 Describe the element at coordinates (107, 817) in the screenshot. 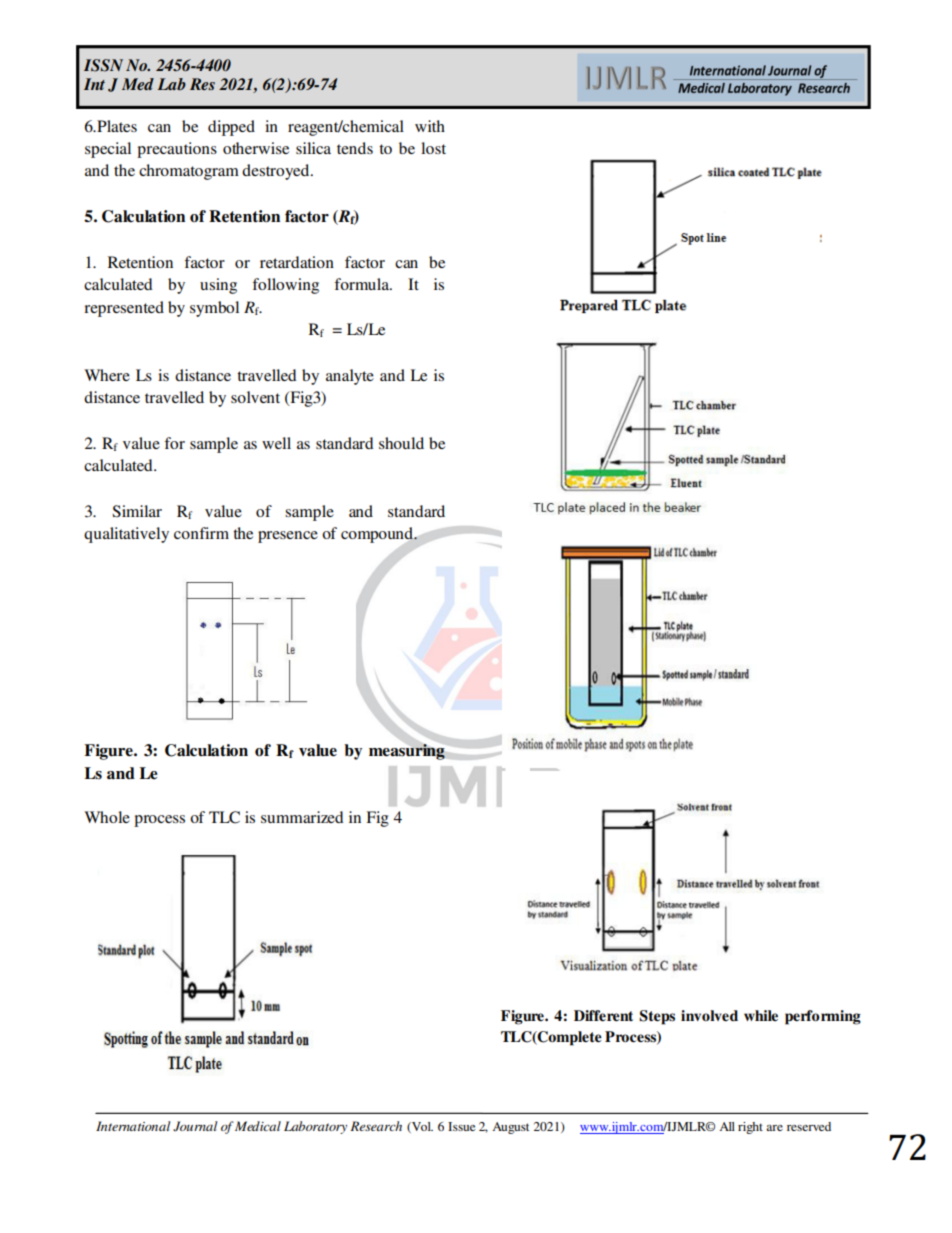

I see `Whole` at that location.
